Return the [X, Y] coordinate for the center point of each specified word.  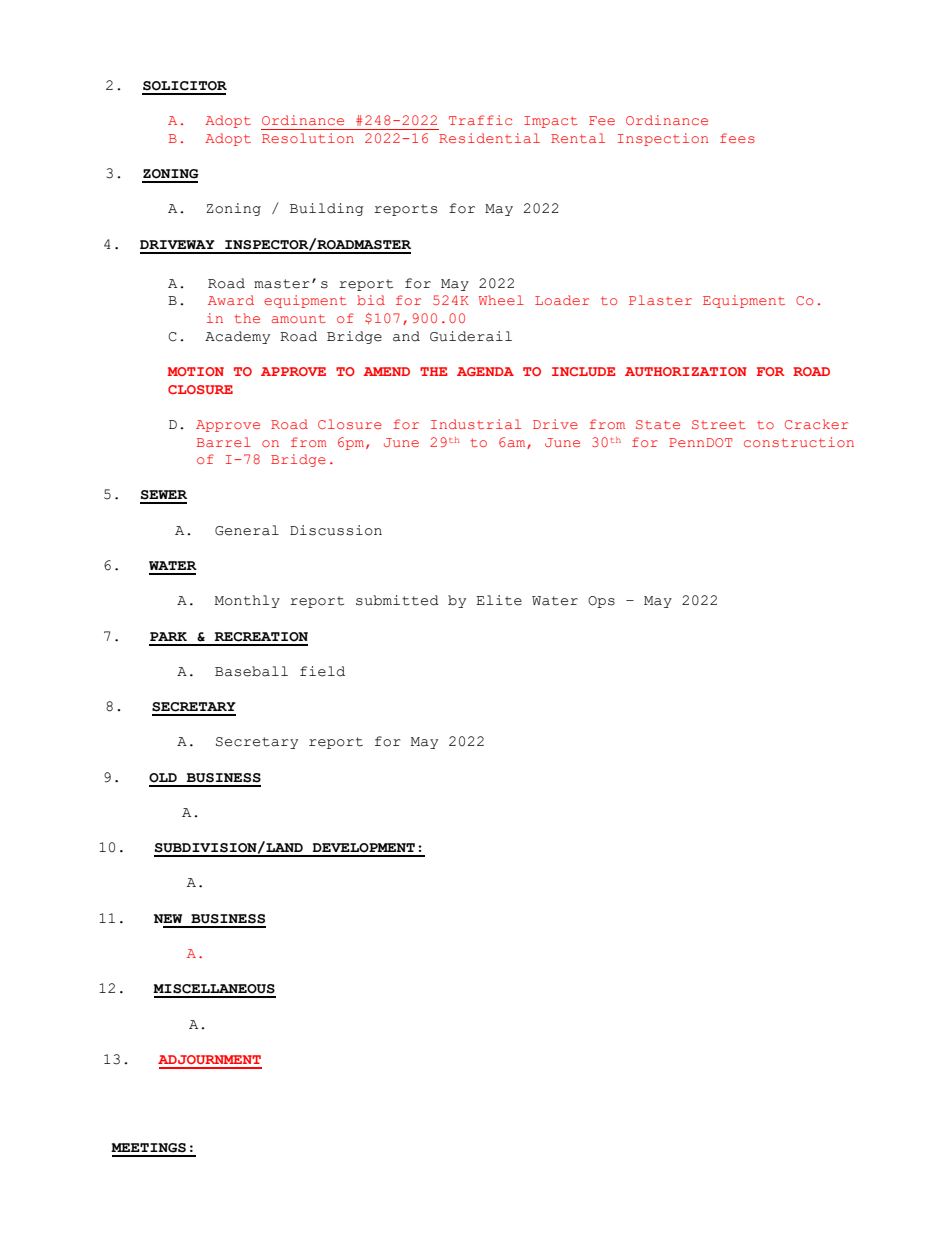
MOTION [195, 371]
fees [737, 138]
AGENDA [485, 371]
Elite [499, 600]
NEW [168, 918]
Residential [489, 138]
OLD [163, 778]
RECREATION [261, 637]
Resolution [308, 138]
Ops [601, 602]
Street [718, 424]
